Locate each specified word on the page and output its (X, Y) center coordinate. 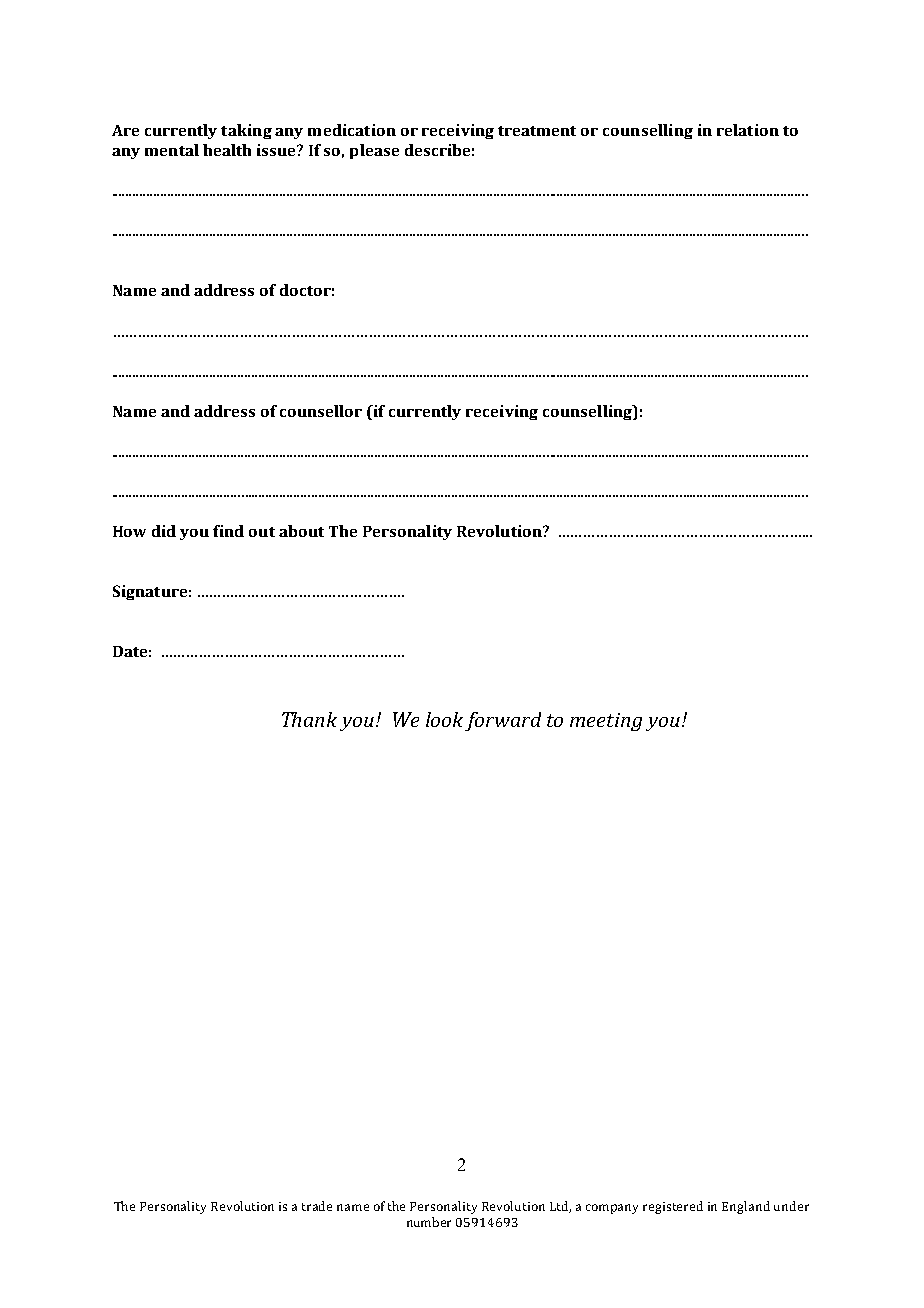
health (227, 150)
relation (748, 130)
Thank (309, 719)
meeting (606, 722)
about (301, 531)
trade (317, 1206)
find (228, 531)
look (444, 719)
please (374, 151)
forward (503, 721)
